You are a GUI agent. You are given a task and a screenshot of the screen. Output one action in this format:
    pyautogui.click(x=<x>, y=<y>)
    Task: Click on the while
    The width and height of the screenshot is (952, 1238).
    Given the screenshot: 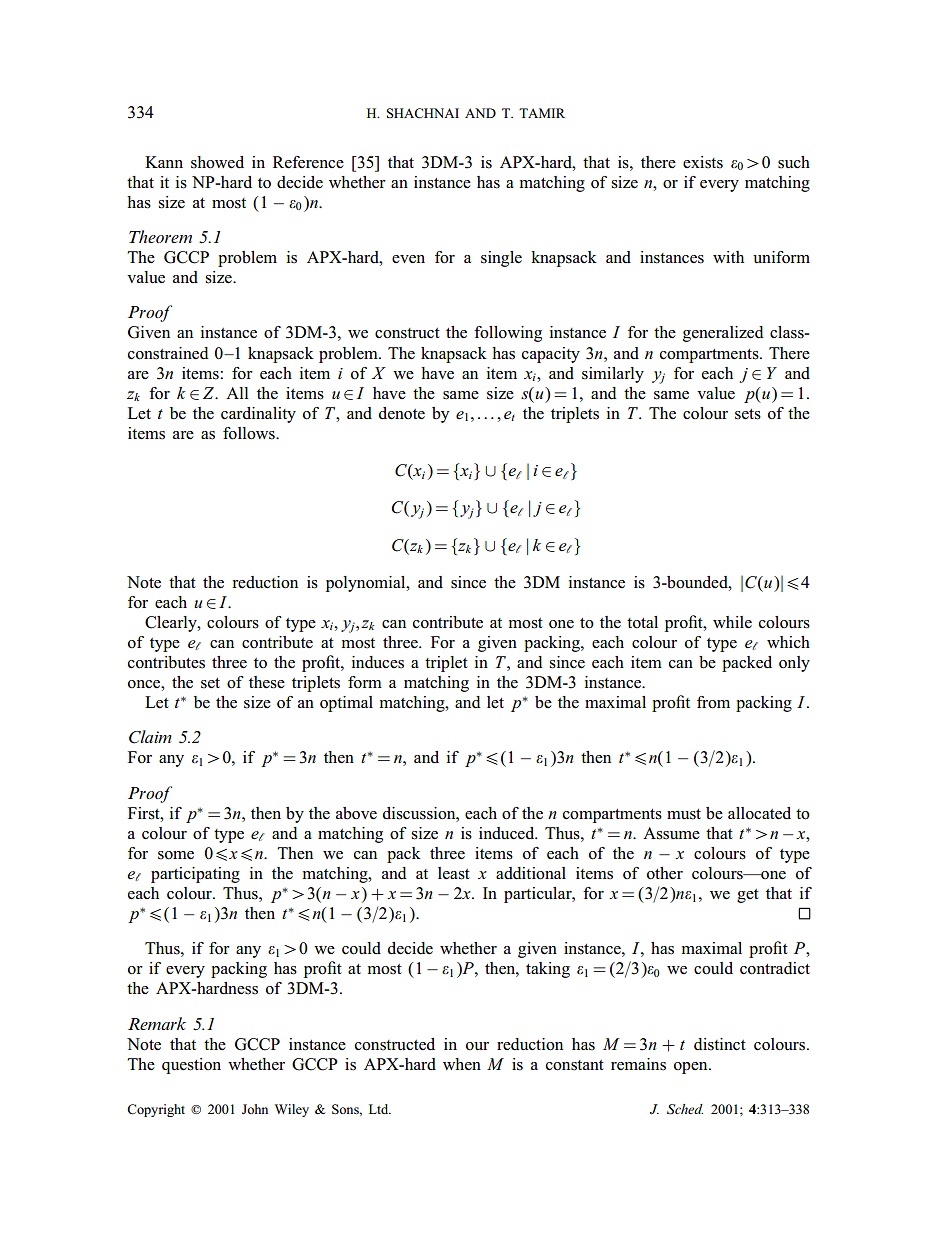 What is the action you would take?
    pyautogui.click(x=732, y=622)
